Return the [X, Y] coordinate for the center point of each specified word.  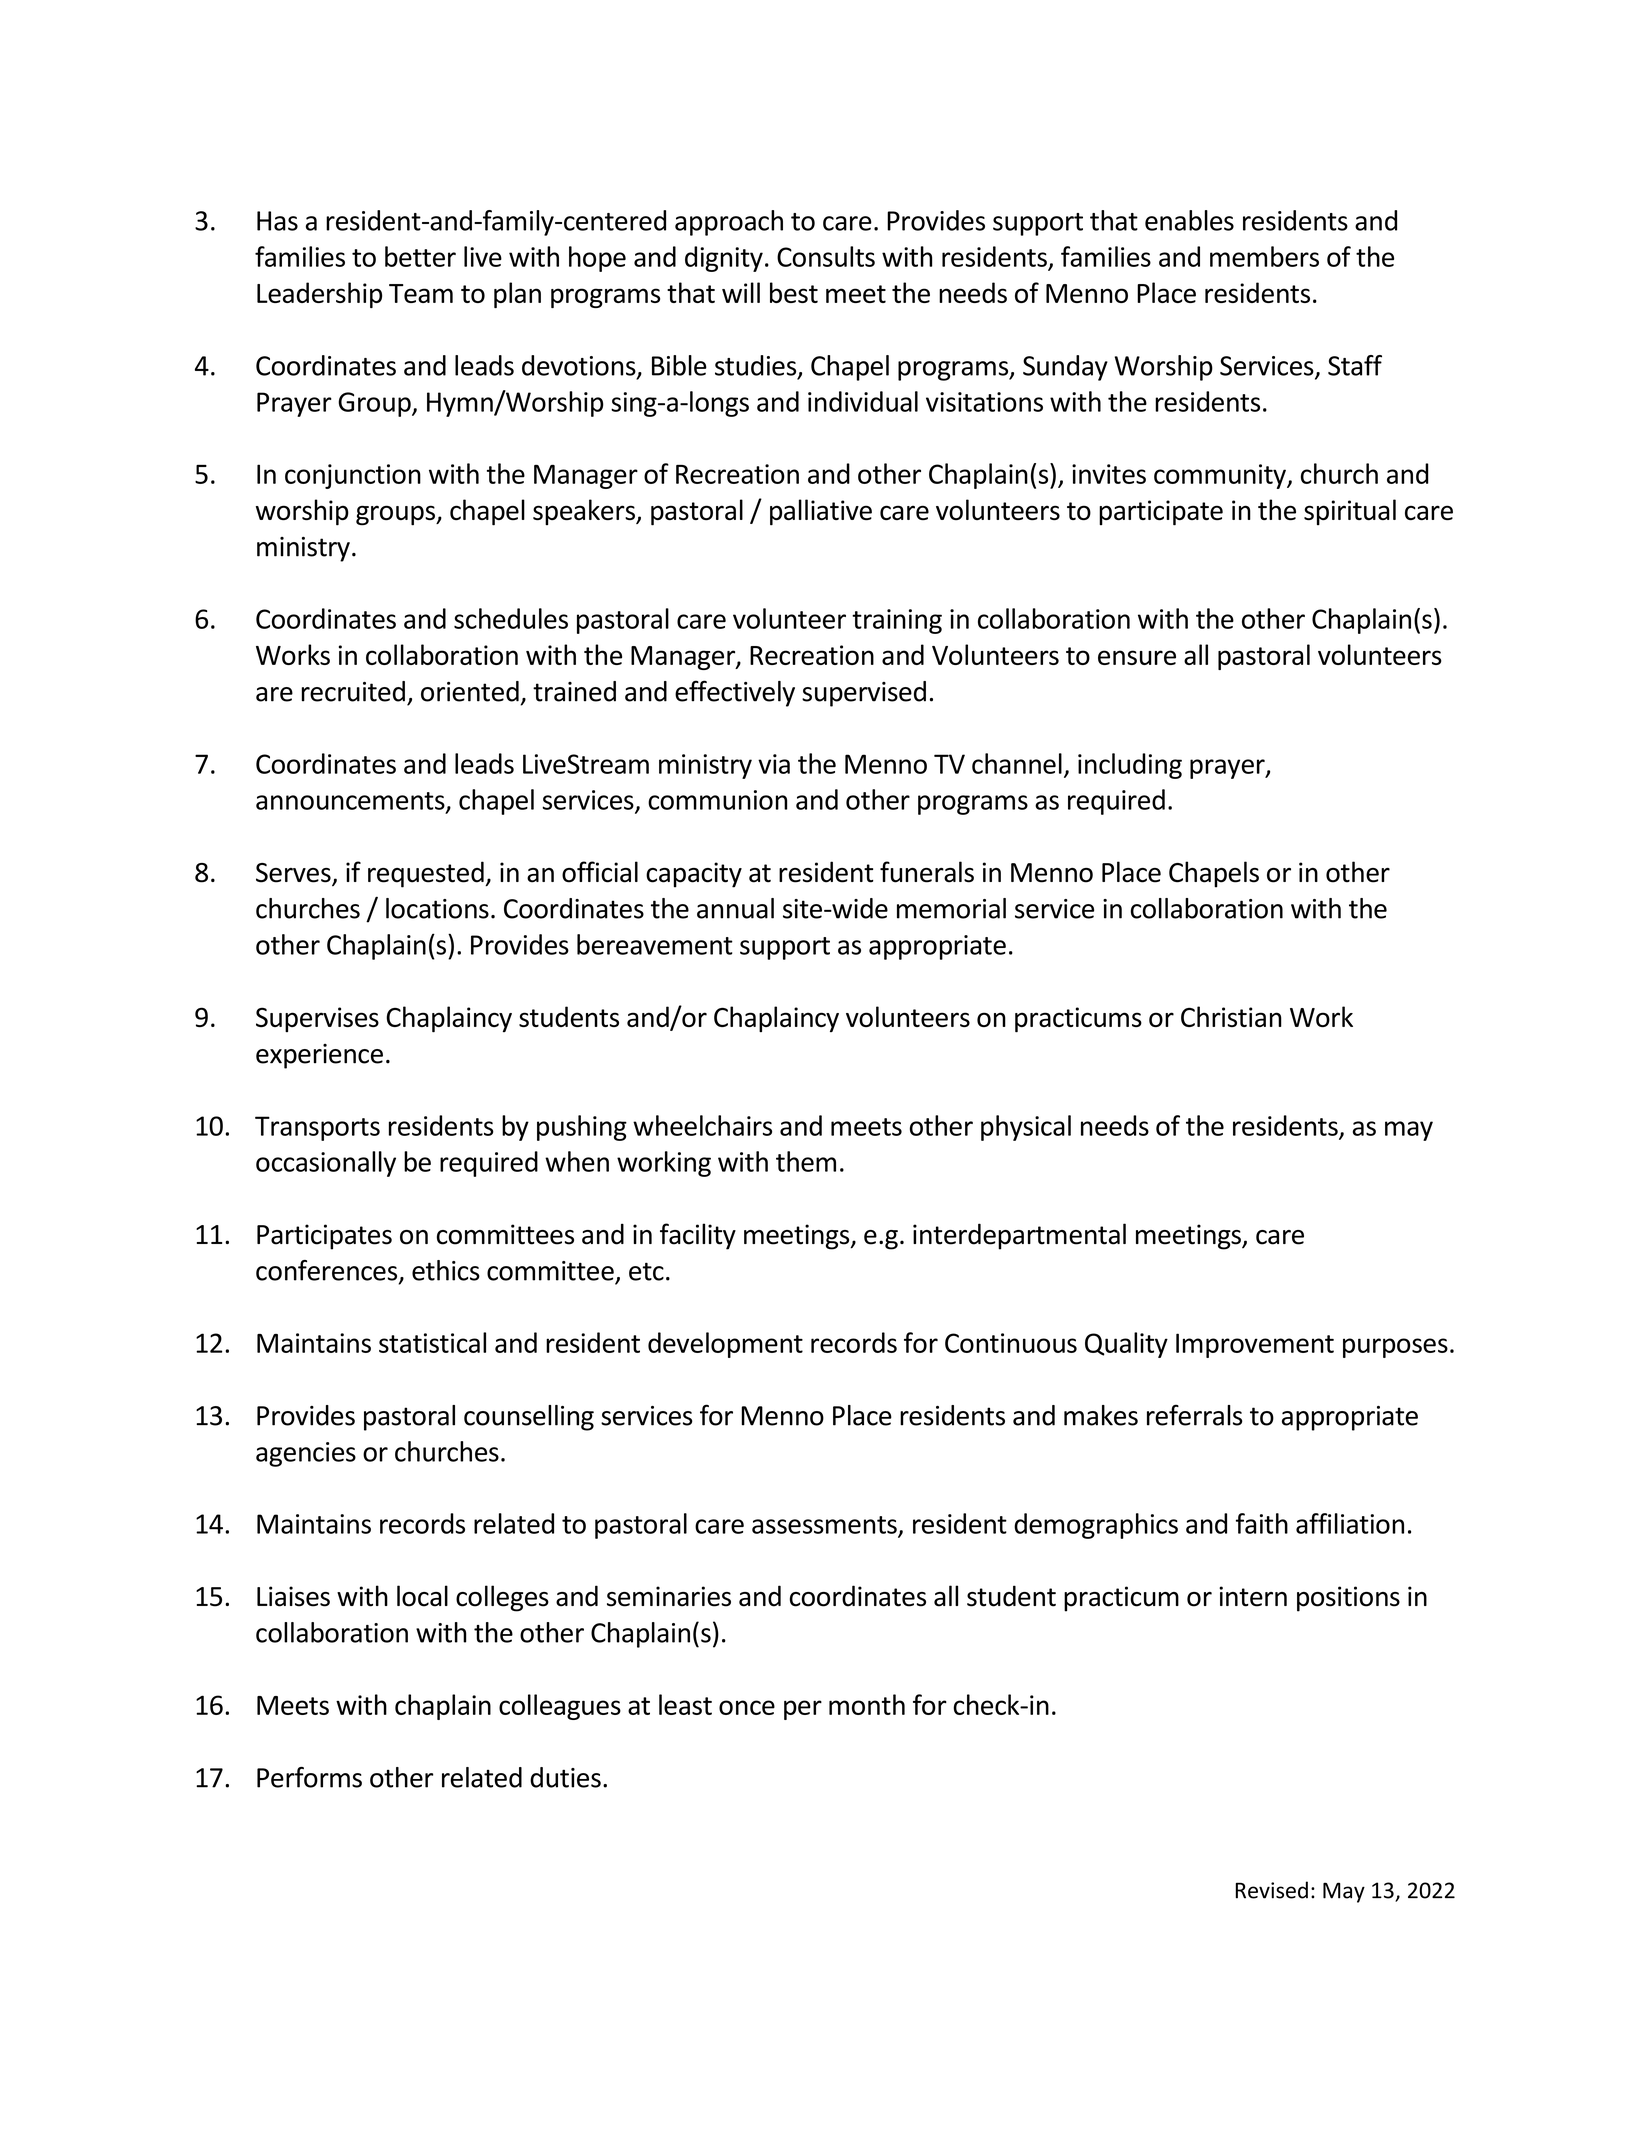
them [806, 1161]
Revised [1272, 1890]
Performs [309, 1777]
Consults [826, 256]
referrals [1195, 1415]
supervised [864, 694]
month [867, 1704]
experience [319, 1056]
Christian [1231, 1016]
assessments [825, 1526]
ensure [1137, 657]
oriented [470, 691]
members [1264, 256]
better [420, 256]
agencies [306, 1454]
